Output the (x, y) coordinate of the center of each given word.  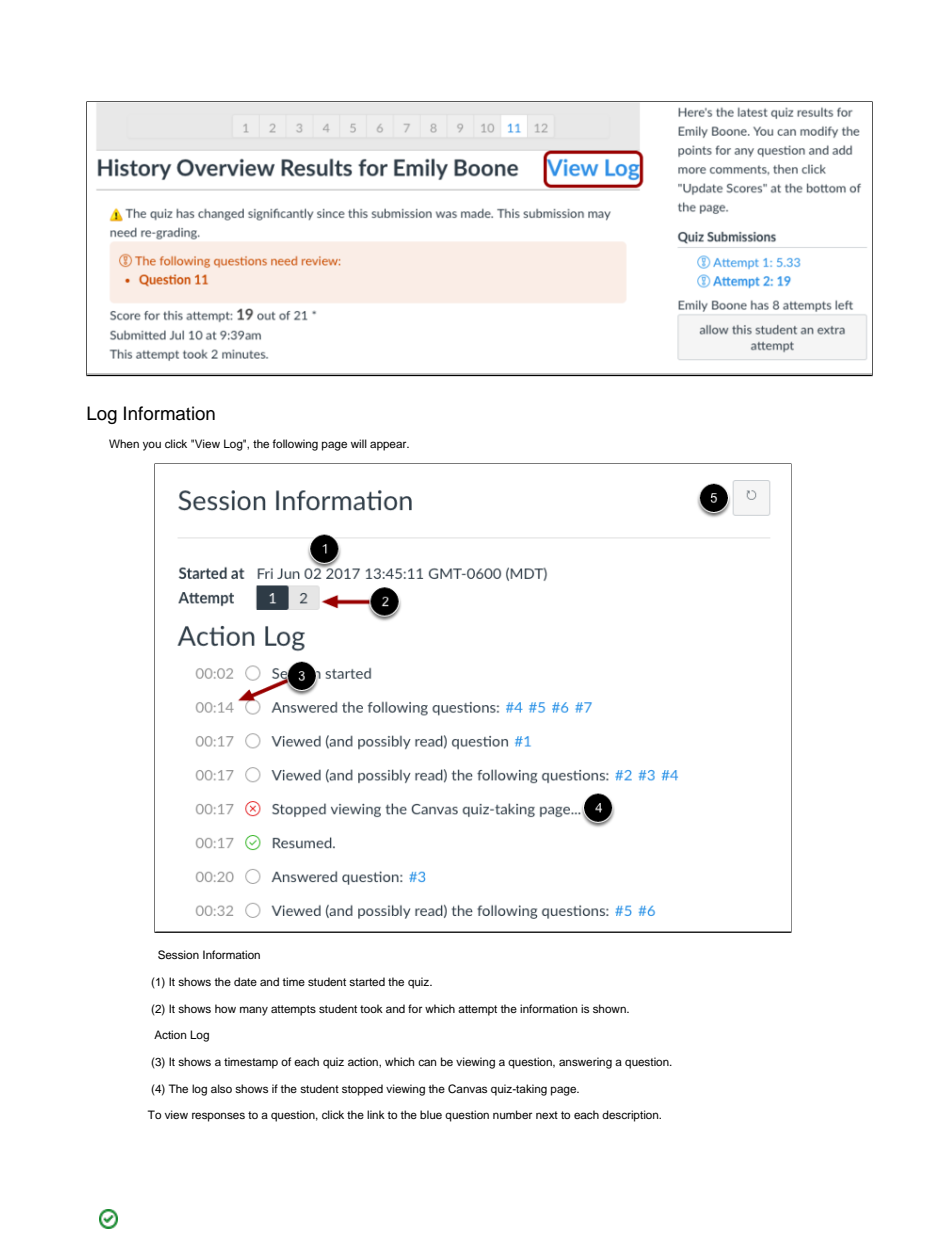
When (124, 443)
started (367, 981)
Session (178, 955)
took (371, 1008)
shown (610, 1008)
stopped (362, 1090)
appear (389, 446)
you (152, 446)
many (254, 1011)
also (221, 1088)
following (295, 445)
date (245, 981)
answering (585, 1063)
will (359, 443)
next (547, 1115)
